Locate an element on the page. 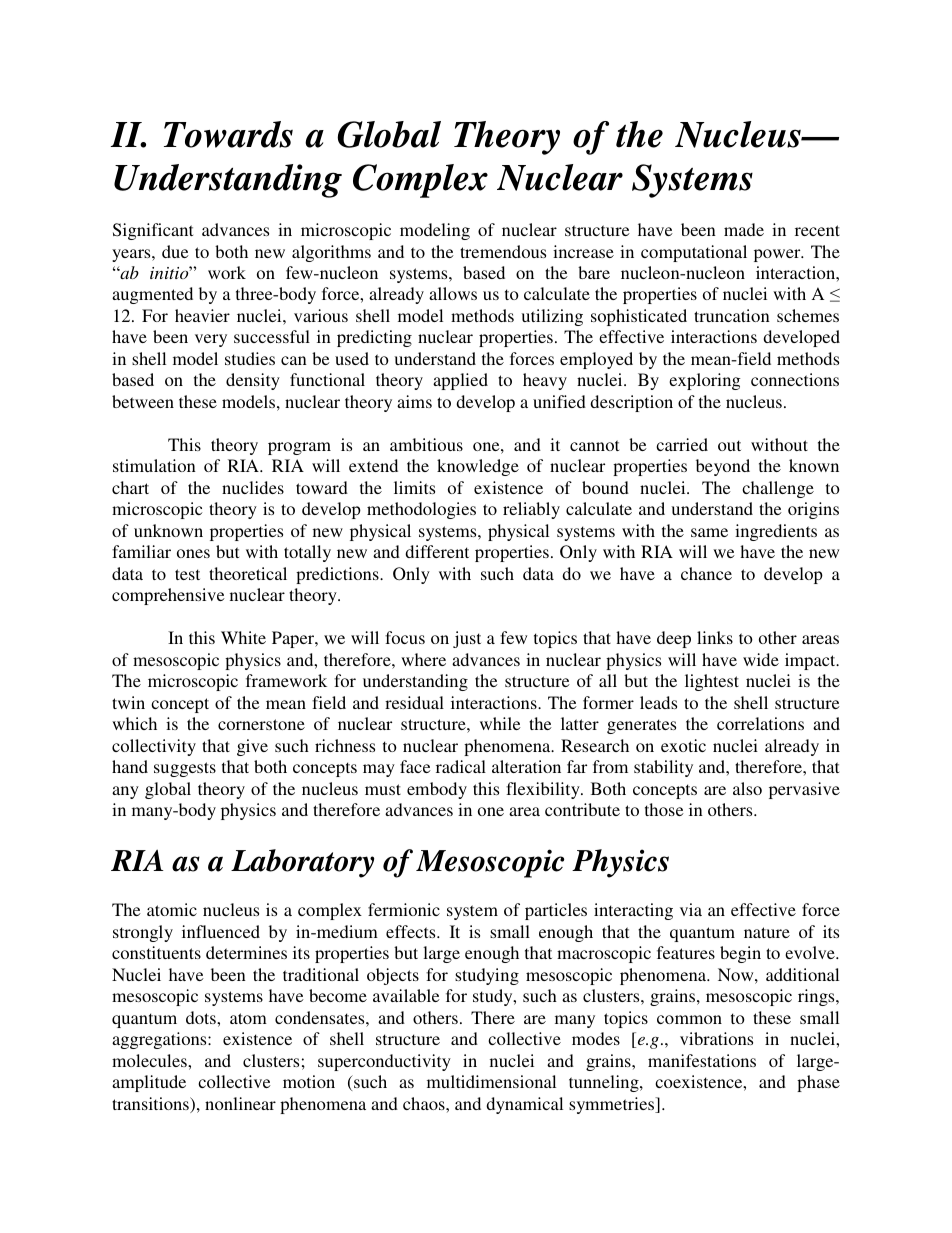  White is located at coordinates (243, 637).
